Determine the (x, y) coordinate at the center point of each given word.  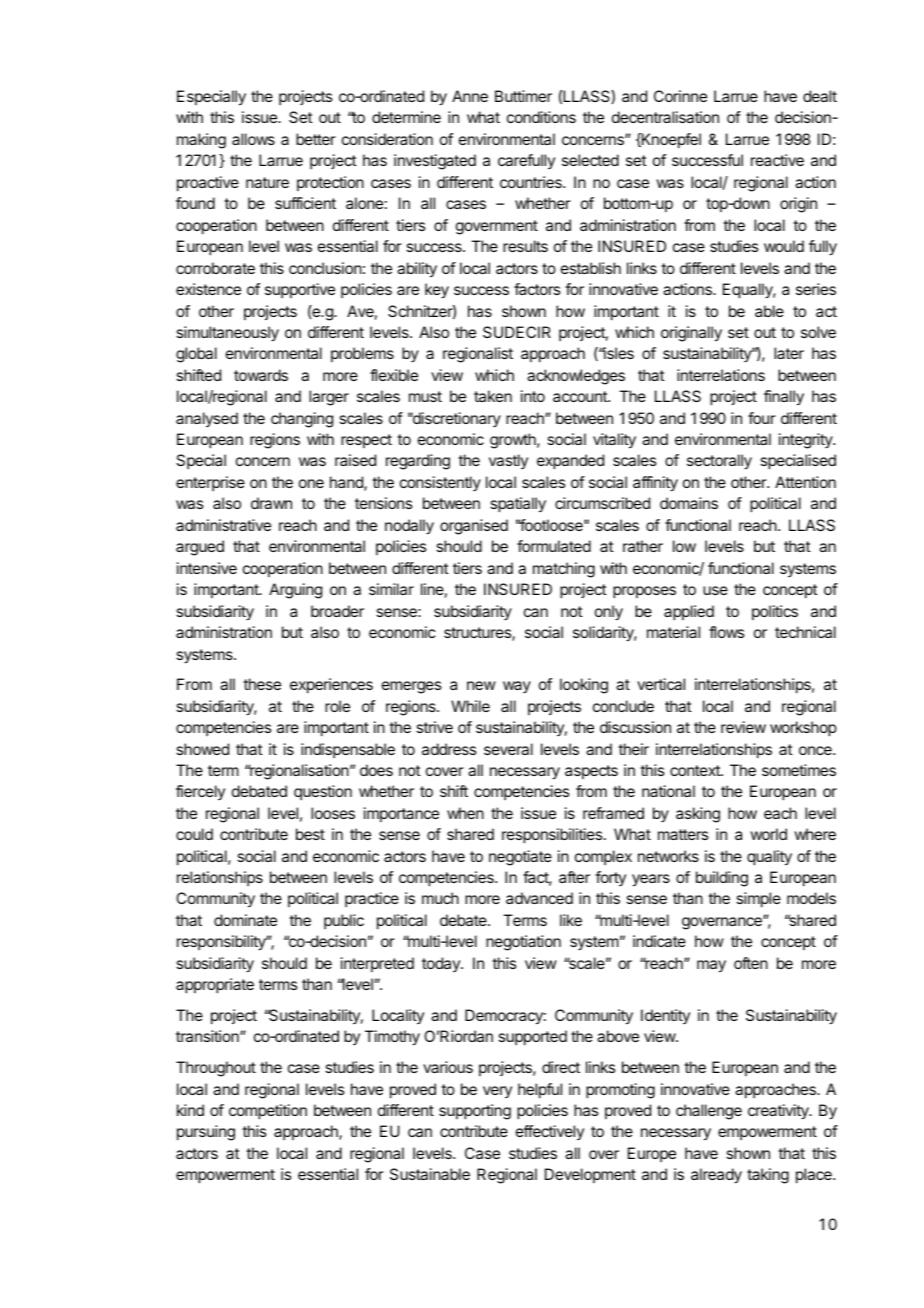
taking (768, 1176)
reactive (777, 160)
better (316, 139)
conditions (541, 117)
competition (268, 1112)
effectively (550, 1132)
